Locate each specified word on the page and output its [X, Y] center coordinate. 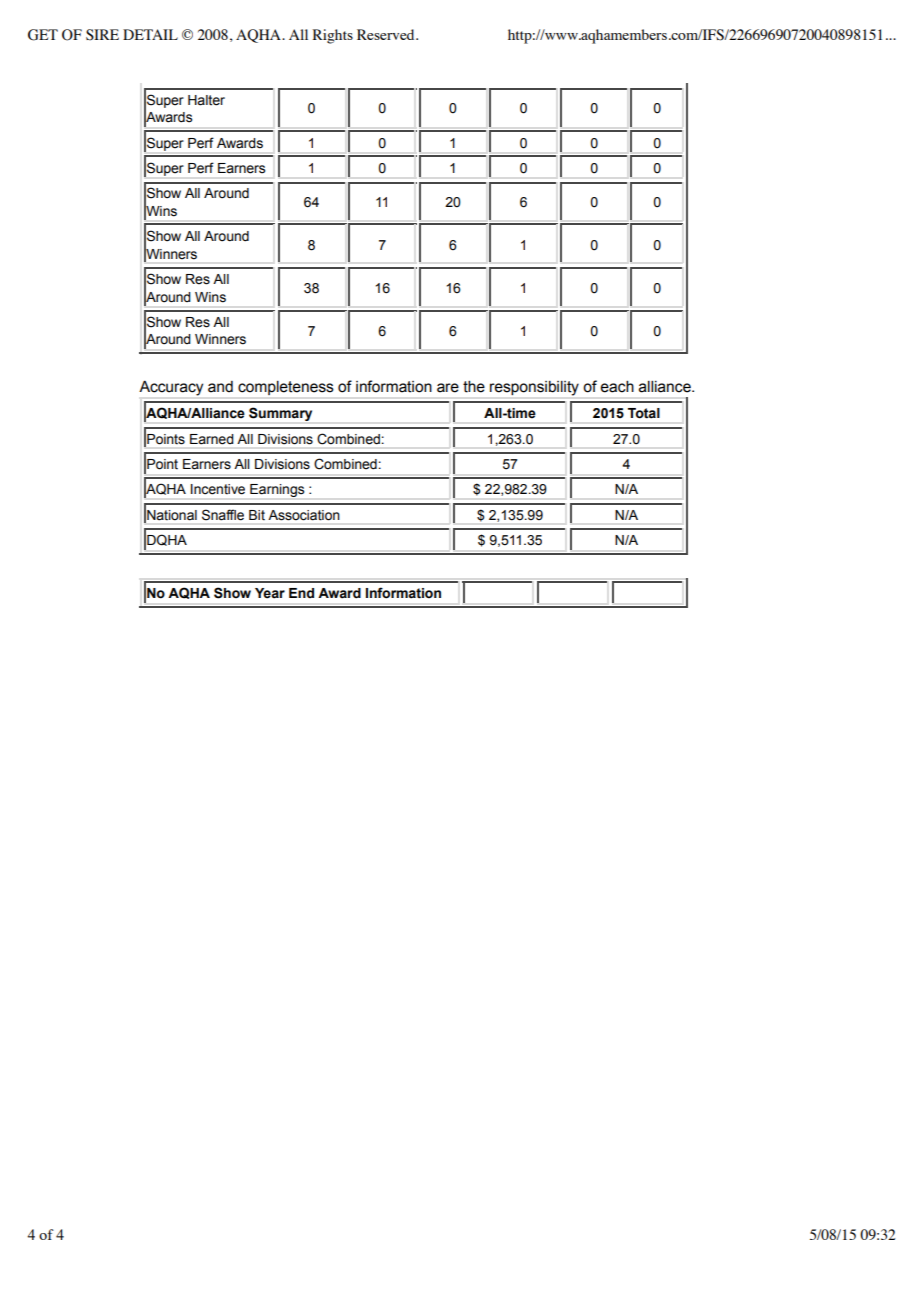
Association [304, 515]
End [301, 593]
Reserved [387, 34]
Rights [333, 36]
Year [270, 593]
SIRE [102, 35]
